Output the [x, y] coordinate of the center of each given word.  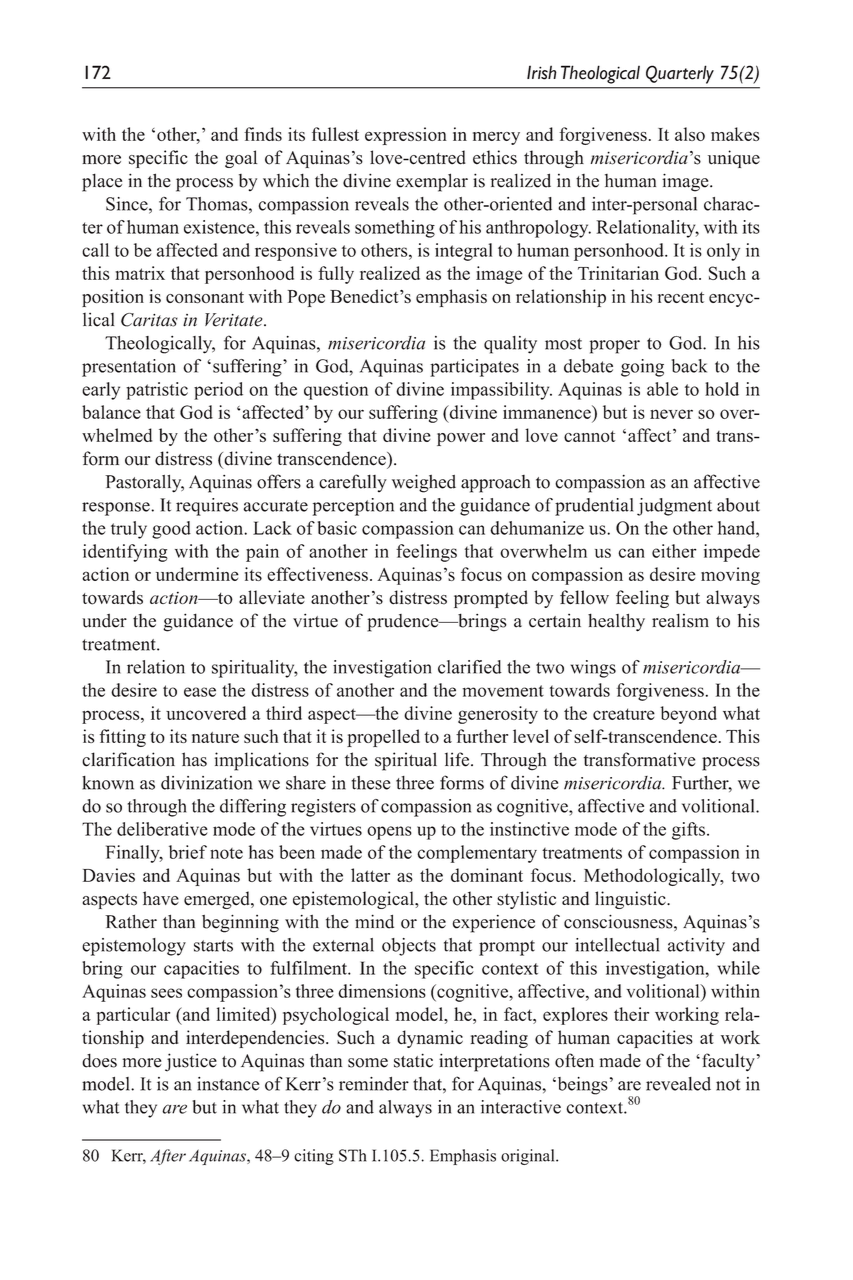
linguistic [631, 900]
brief [188, 852]
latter [370, 875]
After [168, 1157]
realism [680, 620]
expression [406, 136]
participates [474, 368]
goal [241, 159]
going [642, 368]
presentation [129, 368]
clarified [470, 667]
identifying [125, 553]
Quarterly [680, 74]
